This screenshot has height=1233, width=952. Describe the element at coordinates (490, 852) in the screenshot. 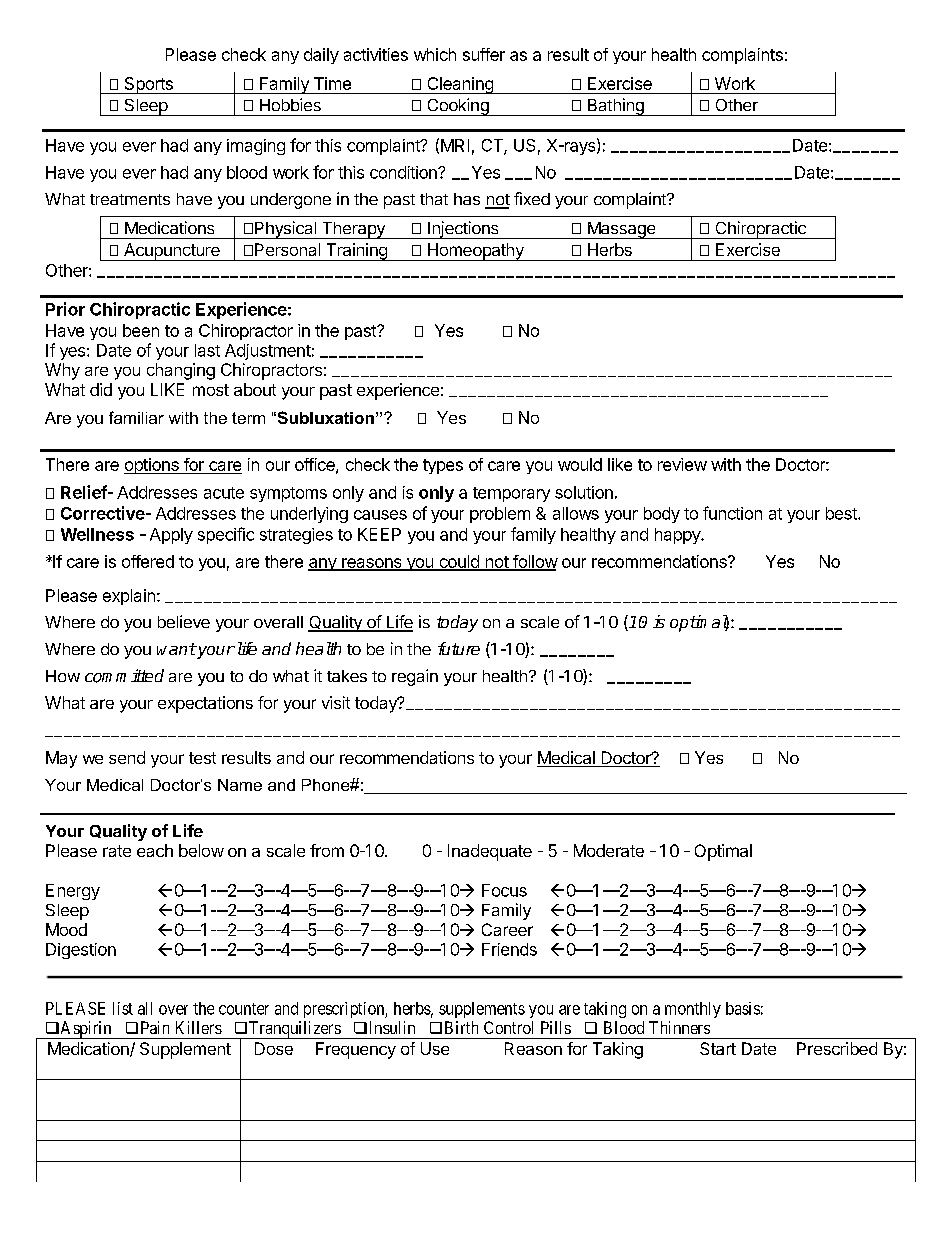

I see `Inadequate` at that location.
